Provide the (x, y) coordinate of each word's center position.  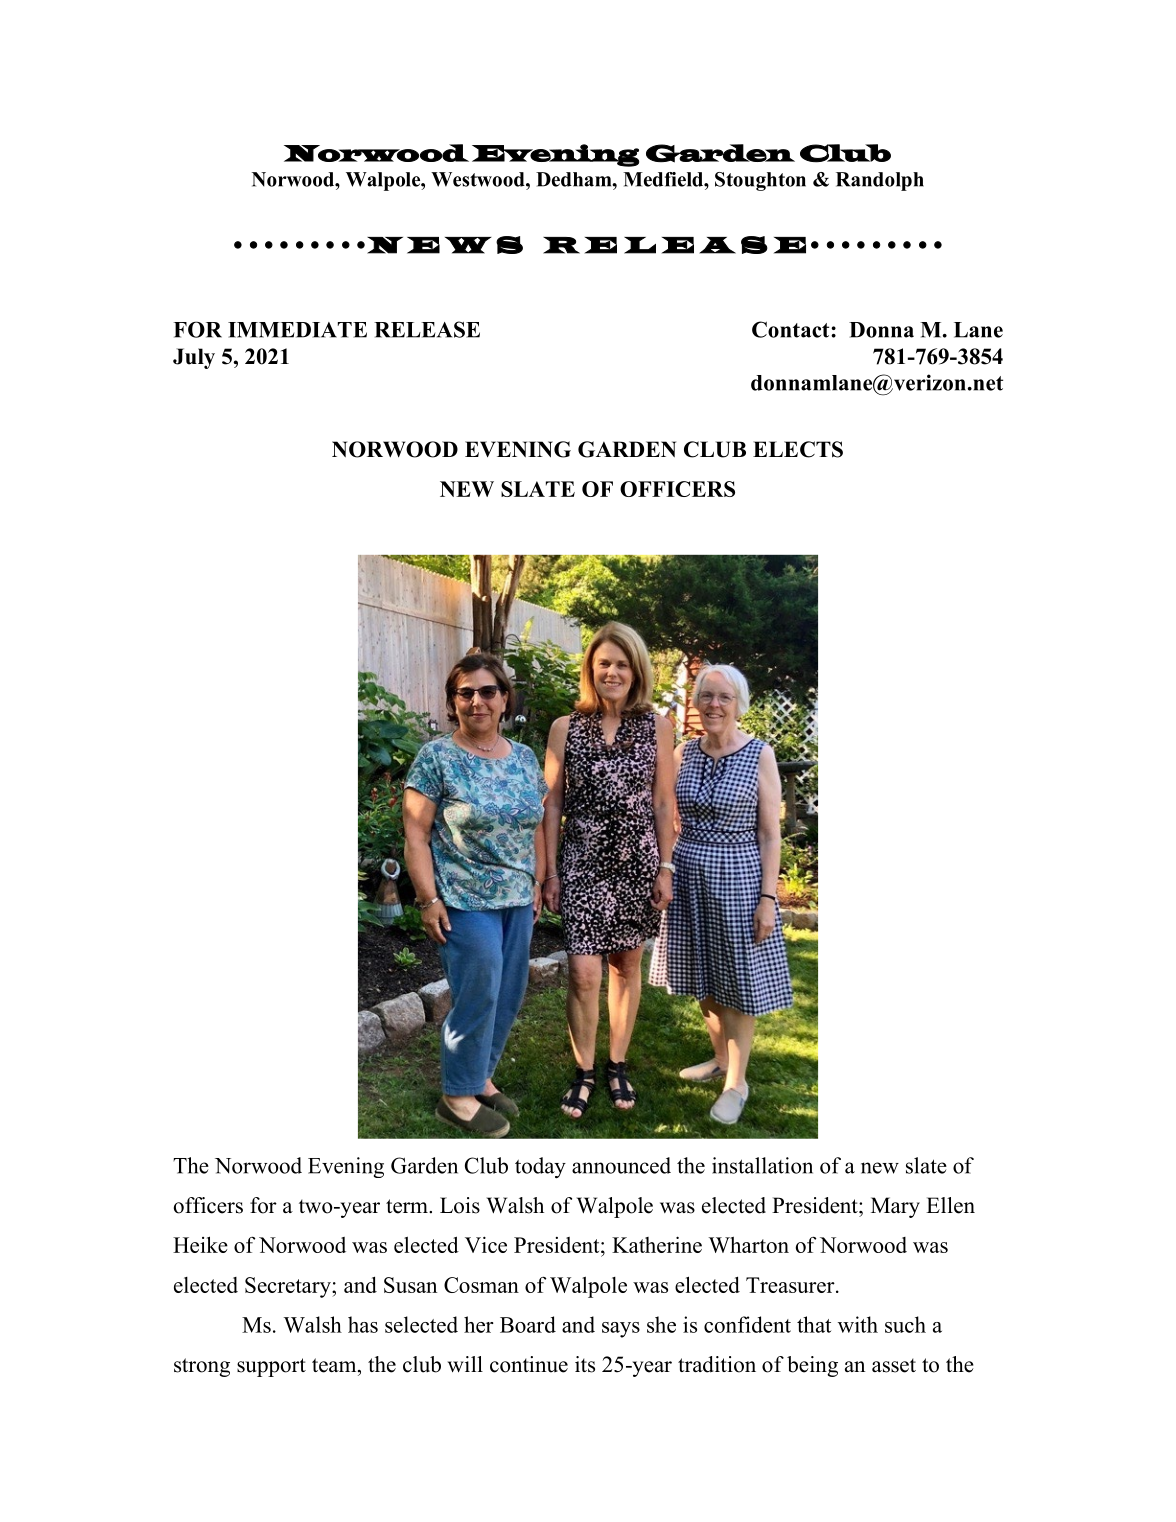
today (540, 1167)
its (585, 1364)
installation (762, 1165)
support (271, 1367)
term (408, 1206)
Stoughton (760, 181)
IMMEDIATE (297, 330)
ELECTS (798, 449)
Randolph (880, 181)
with (858, 1324)
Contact (792, 329)
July (194, 358)
